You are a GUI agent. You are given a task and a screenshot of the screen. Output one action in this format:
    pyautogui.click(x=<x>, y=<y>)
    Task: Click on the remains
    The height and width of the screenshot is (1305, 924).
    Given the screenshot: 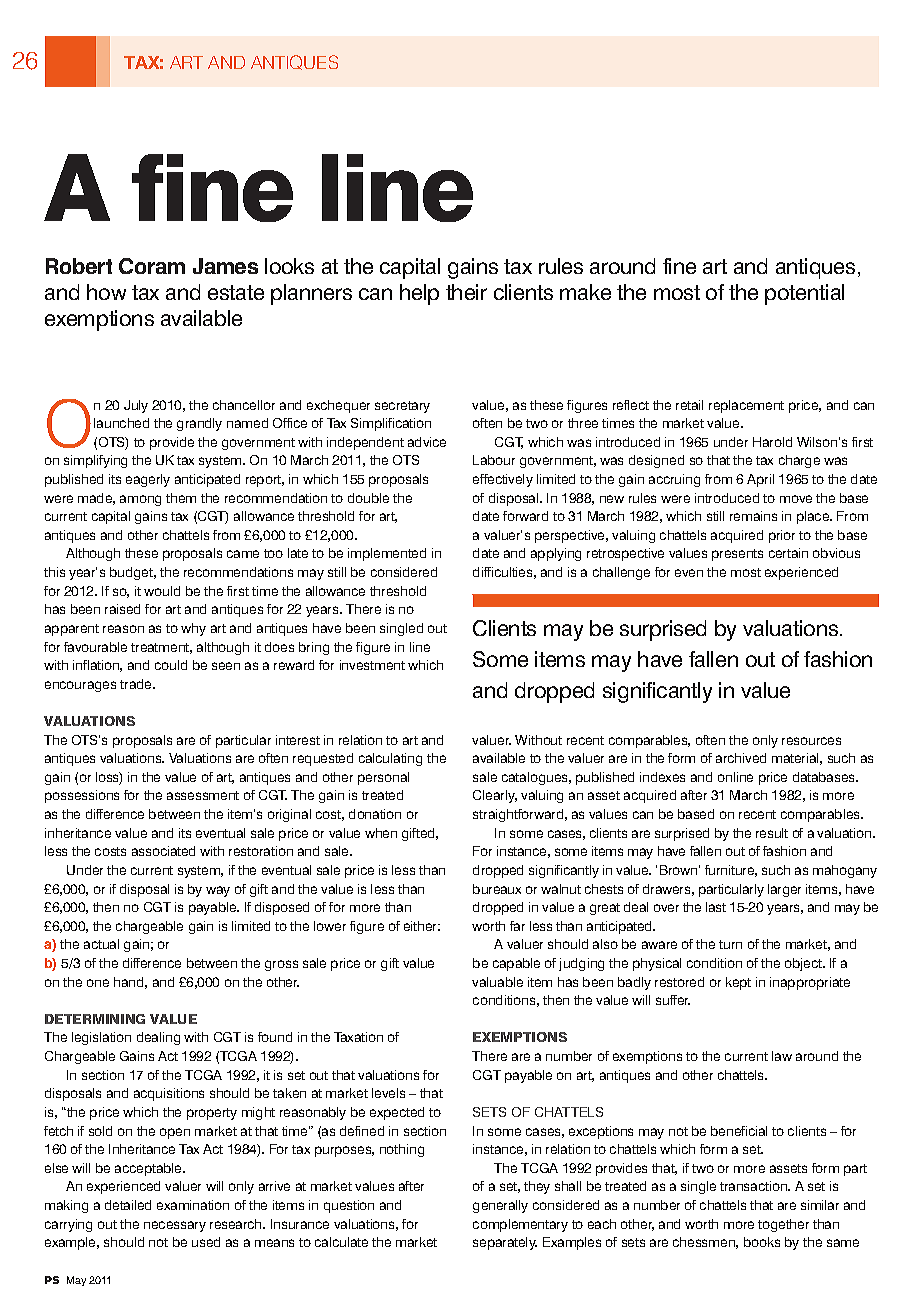 What is the action you would take?
    pyautogui.click(x=753, y=516)
